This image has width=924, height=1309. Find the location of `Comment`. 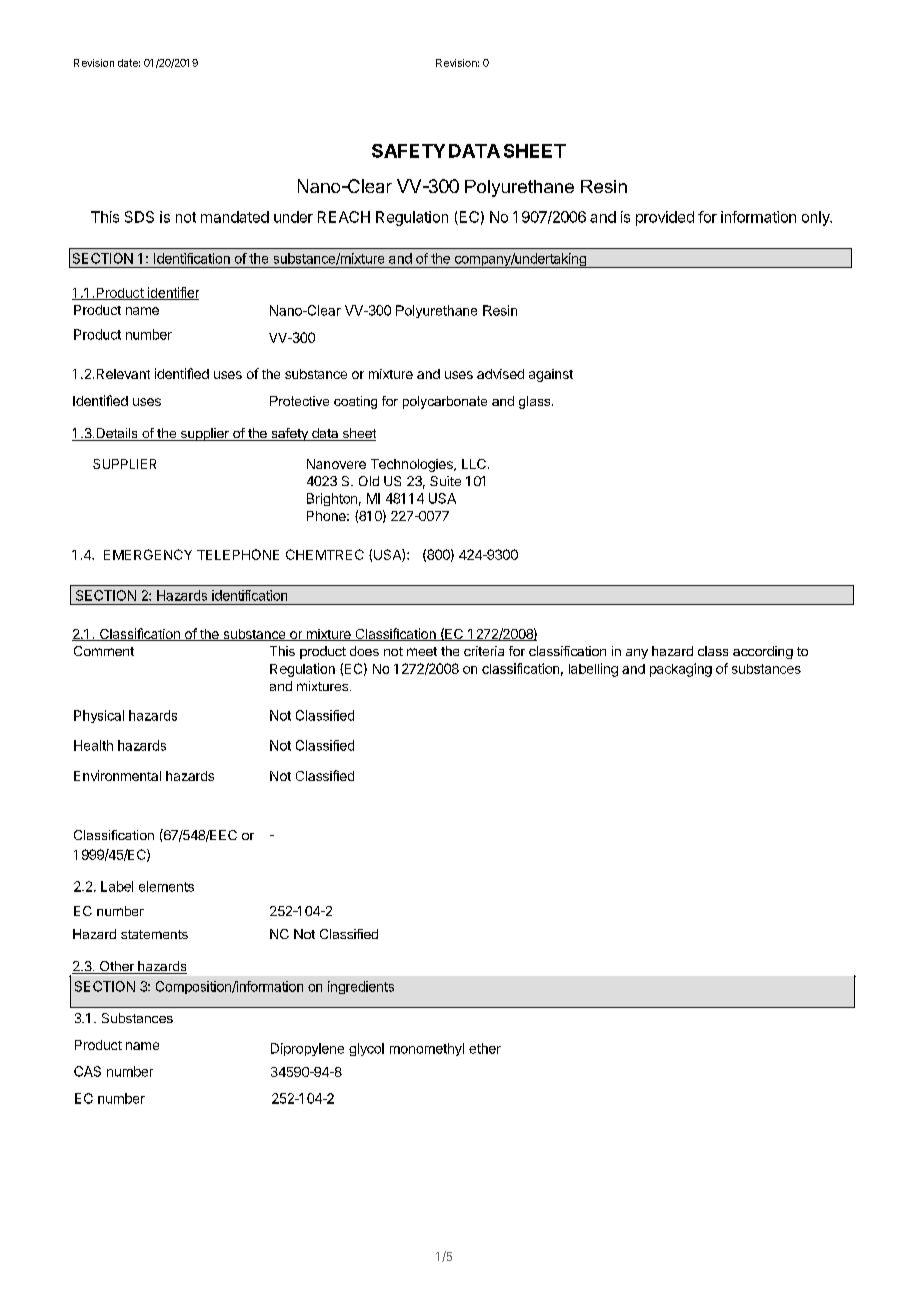

Comment is located at coordinates (104, 651).
